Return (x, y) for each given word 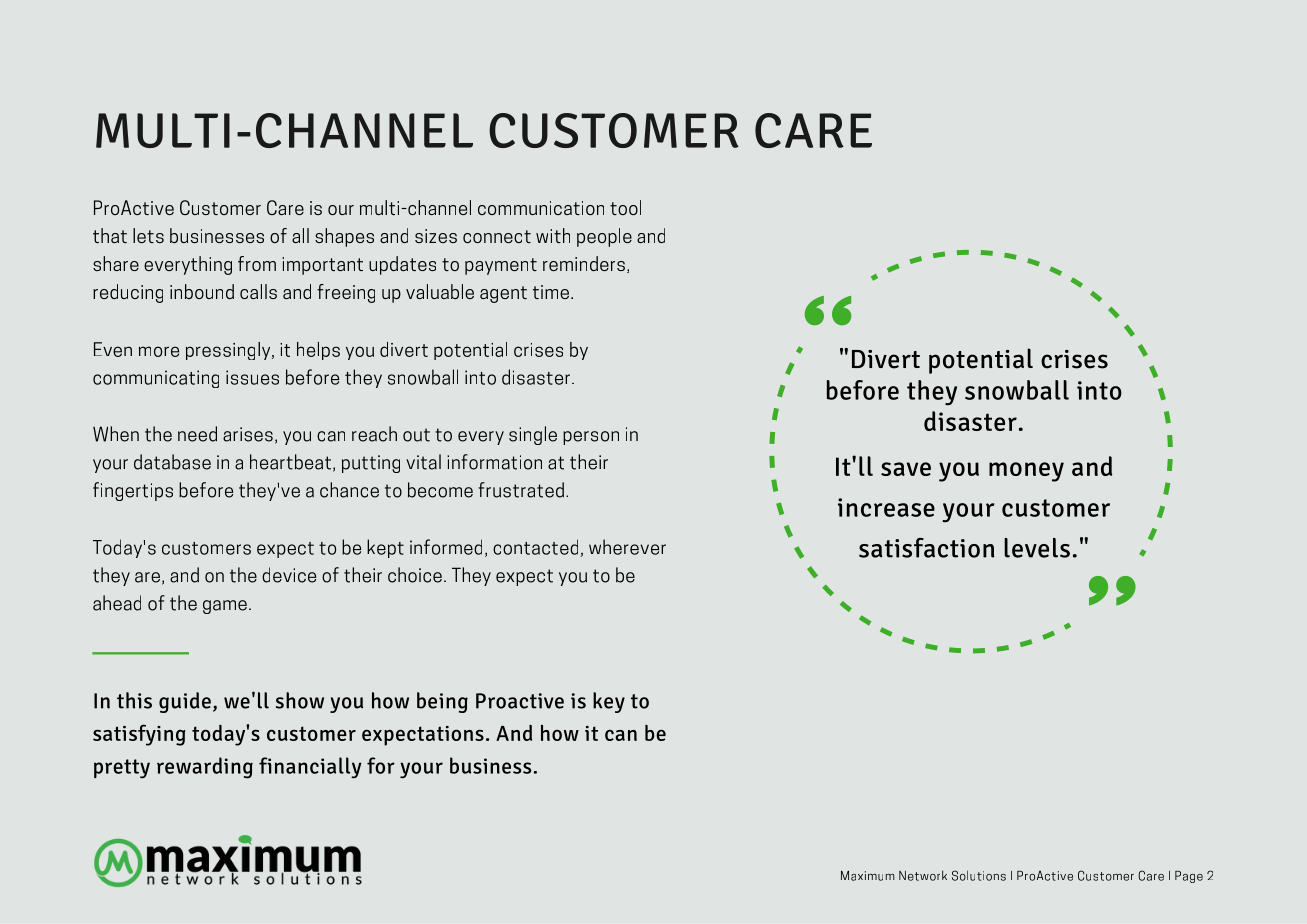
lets (148, 235)
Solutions (979, 875)
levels (1037, 548)
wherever (627, 547)
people (604, 237)
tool (625, 207)
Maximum (868, 876)
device (289, 575)
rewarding (205, 768)
